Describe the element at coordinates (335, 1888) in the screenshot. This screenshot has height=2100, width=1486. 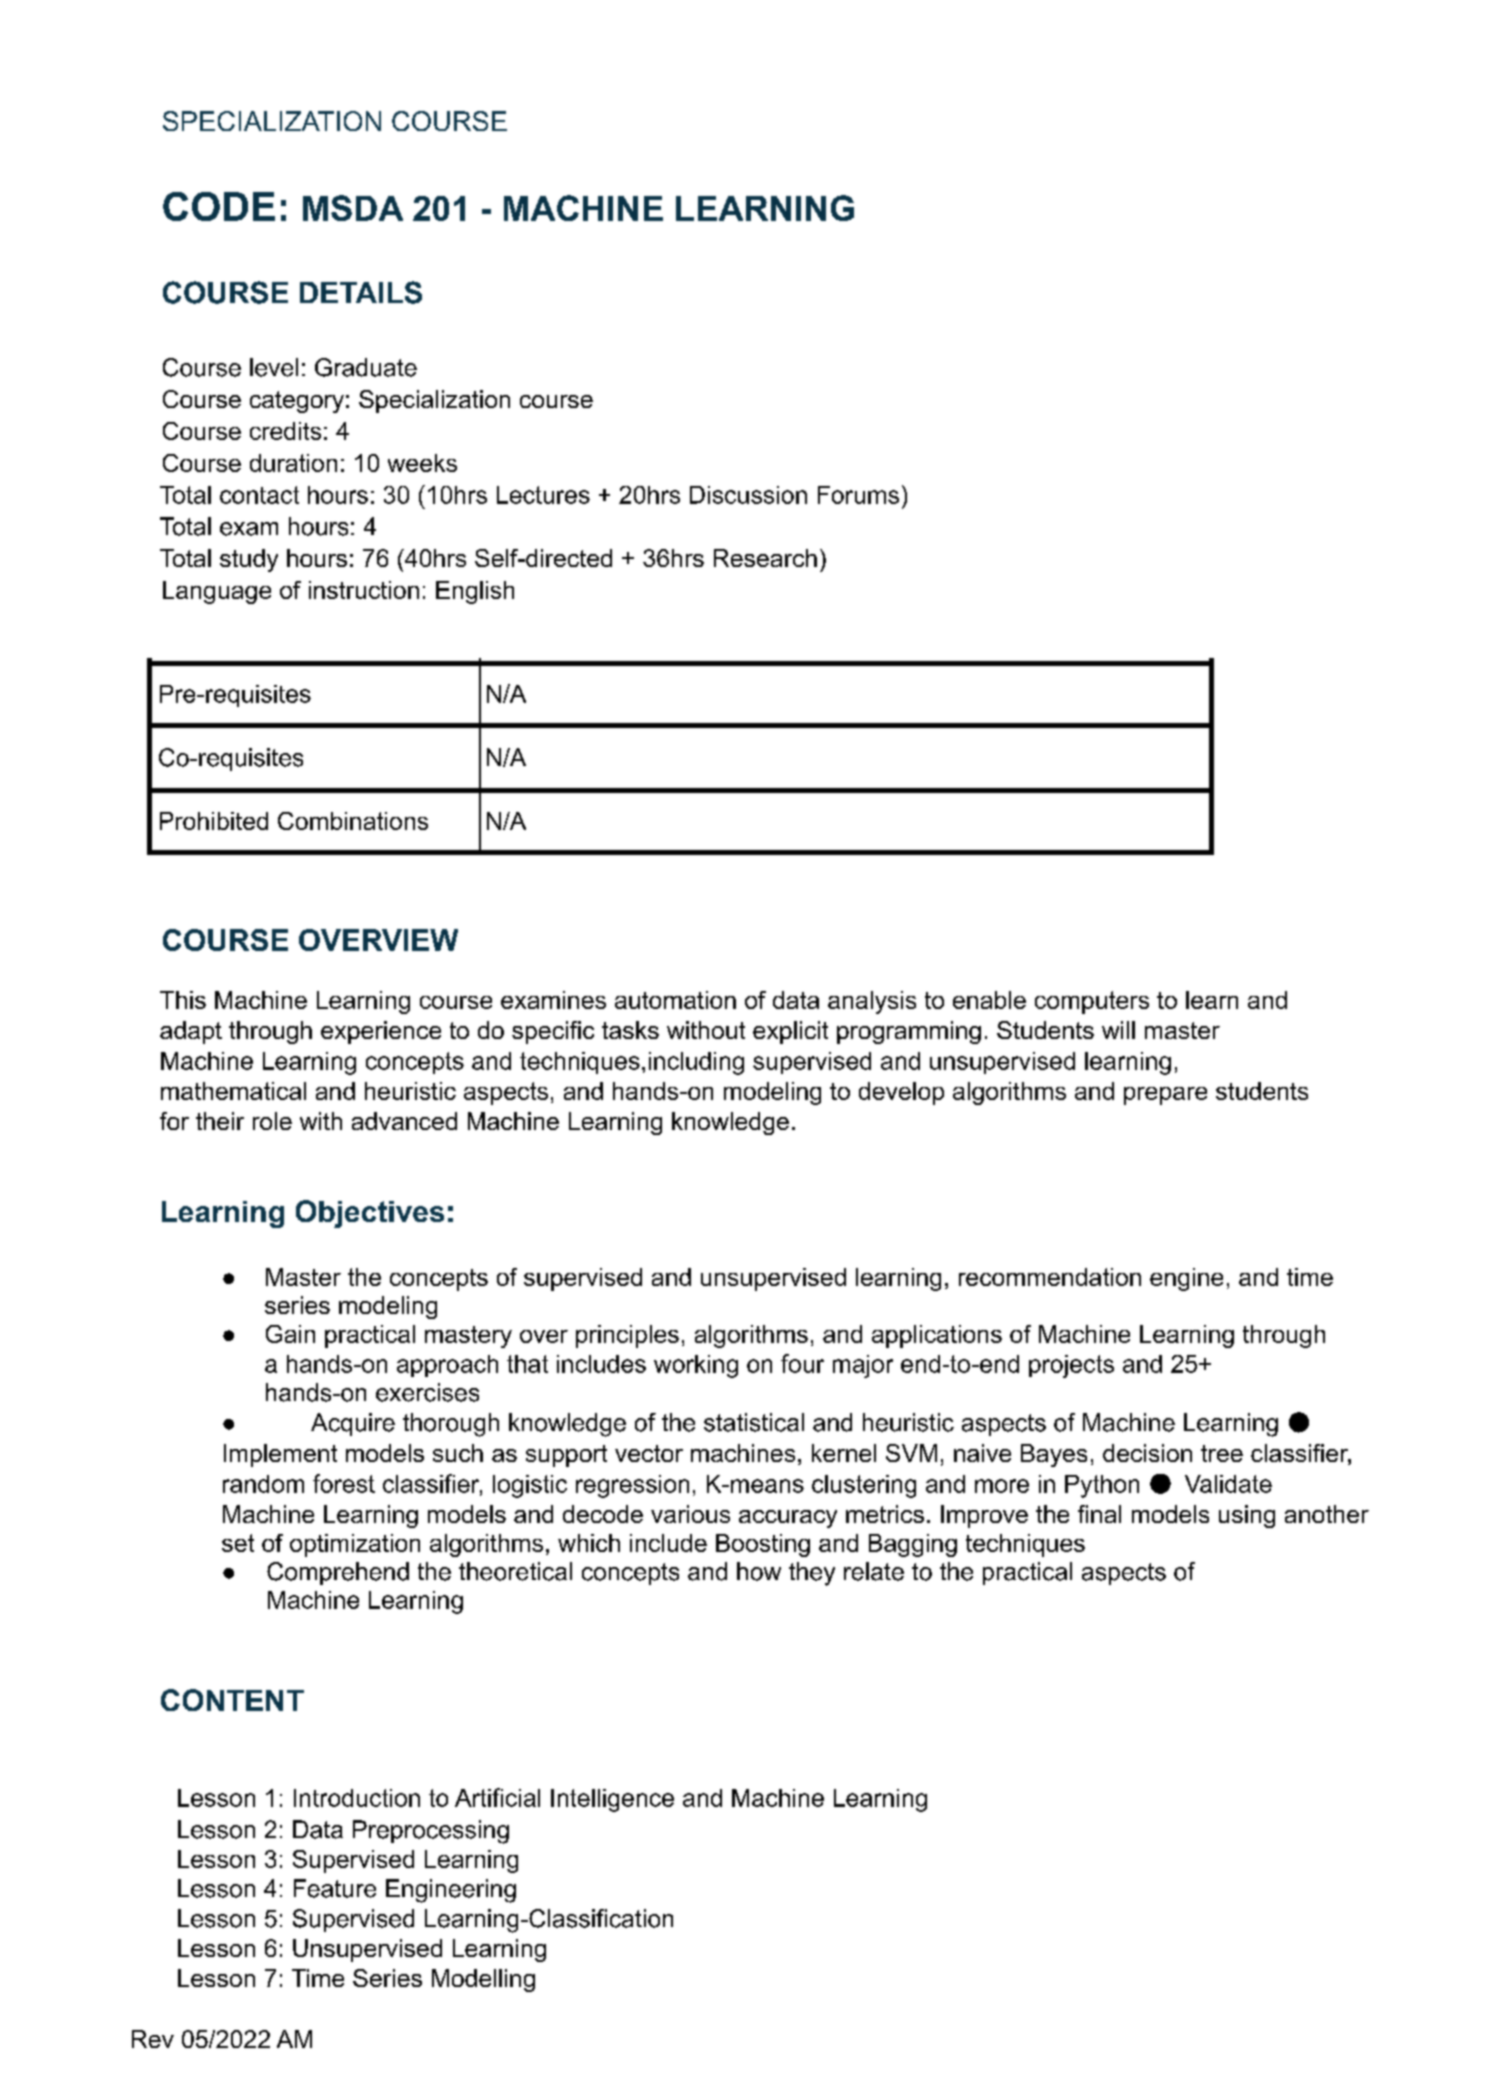
I see `Feature` at that location.
